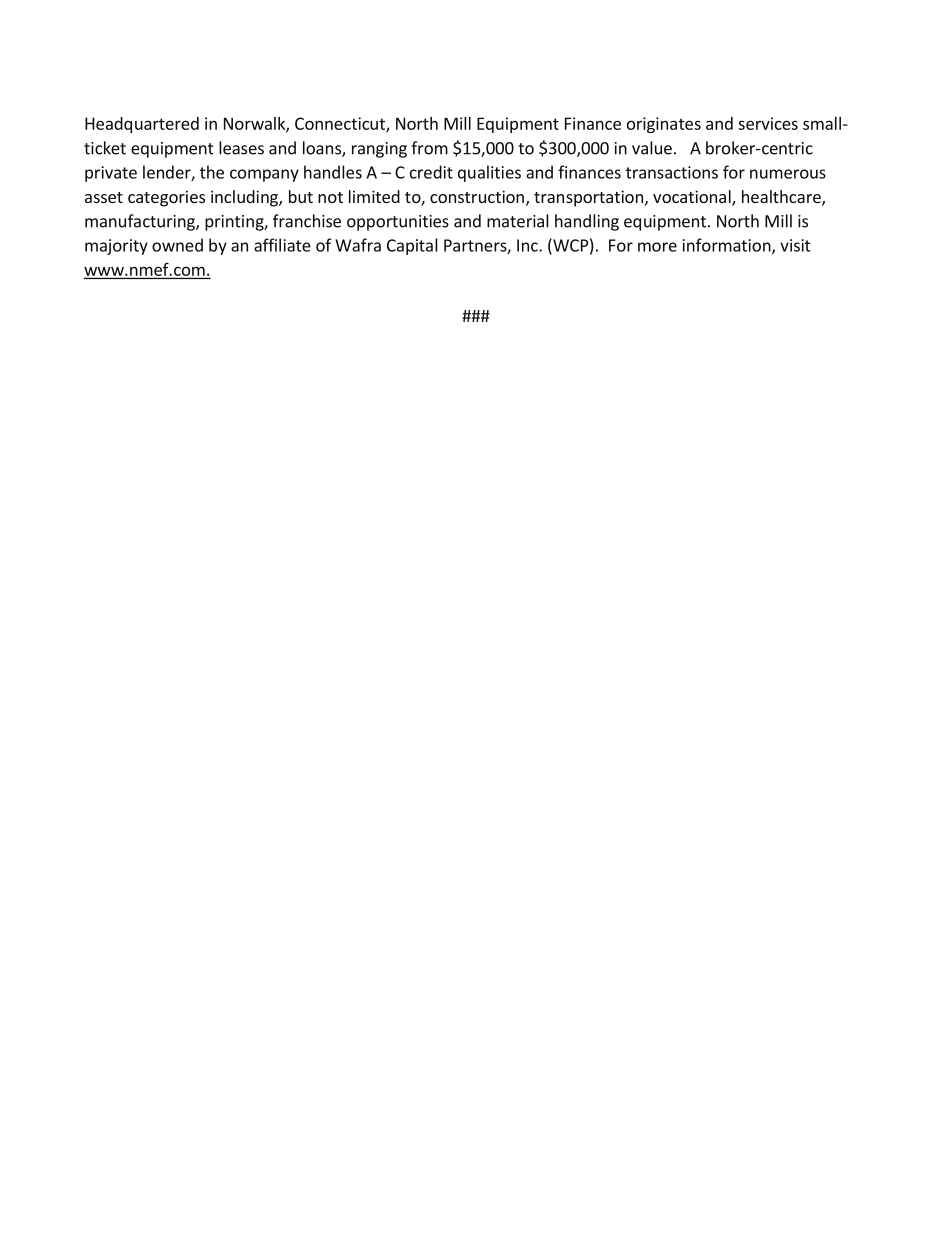 The image size is (952, 1233). What do you see at coordinates (177, 245) in the page?
I see `owned` at bounding box center [177, 245].
